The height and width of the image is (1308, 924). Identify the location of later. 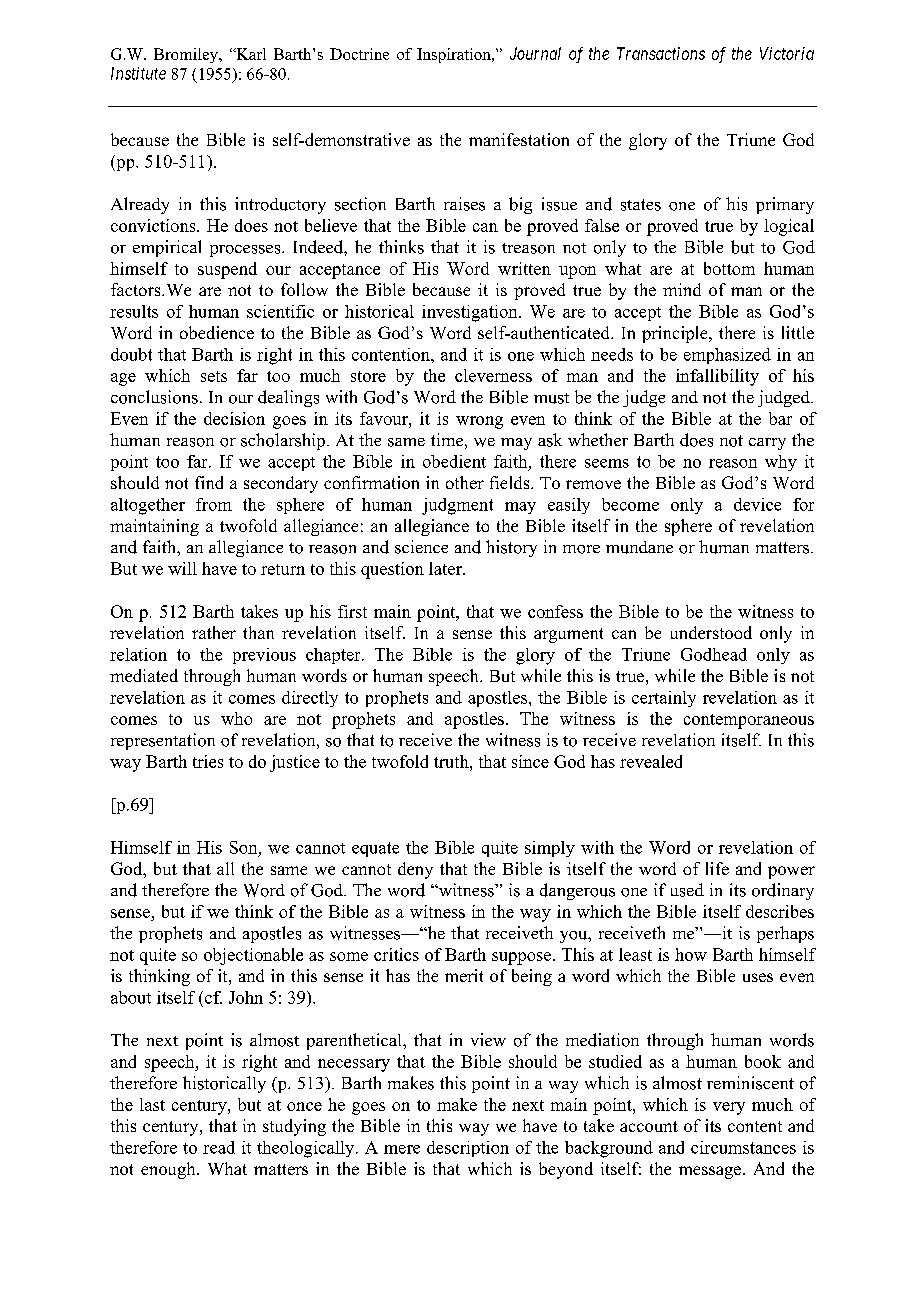
(446, 568).
